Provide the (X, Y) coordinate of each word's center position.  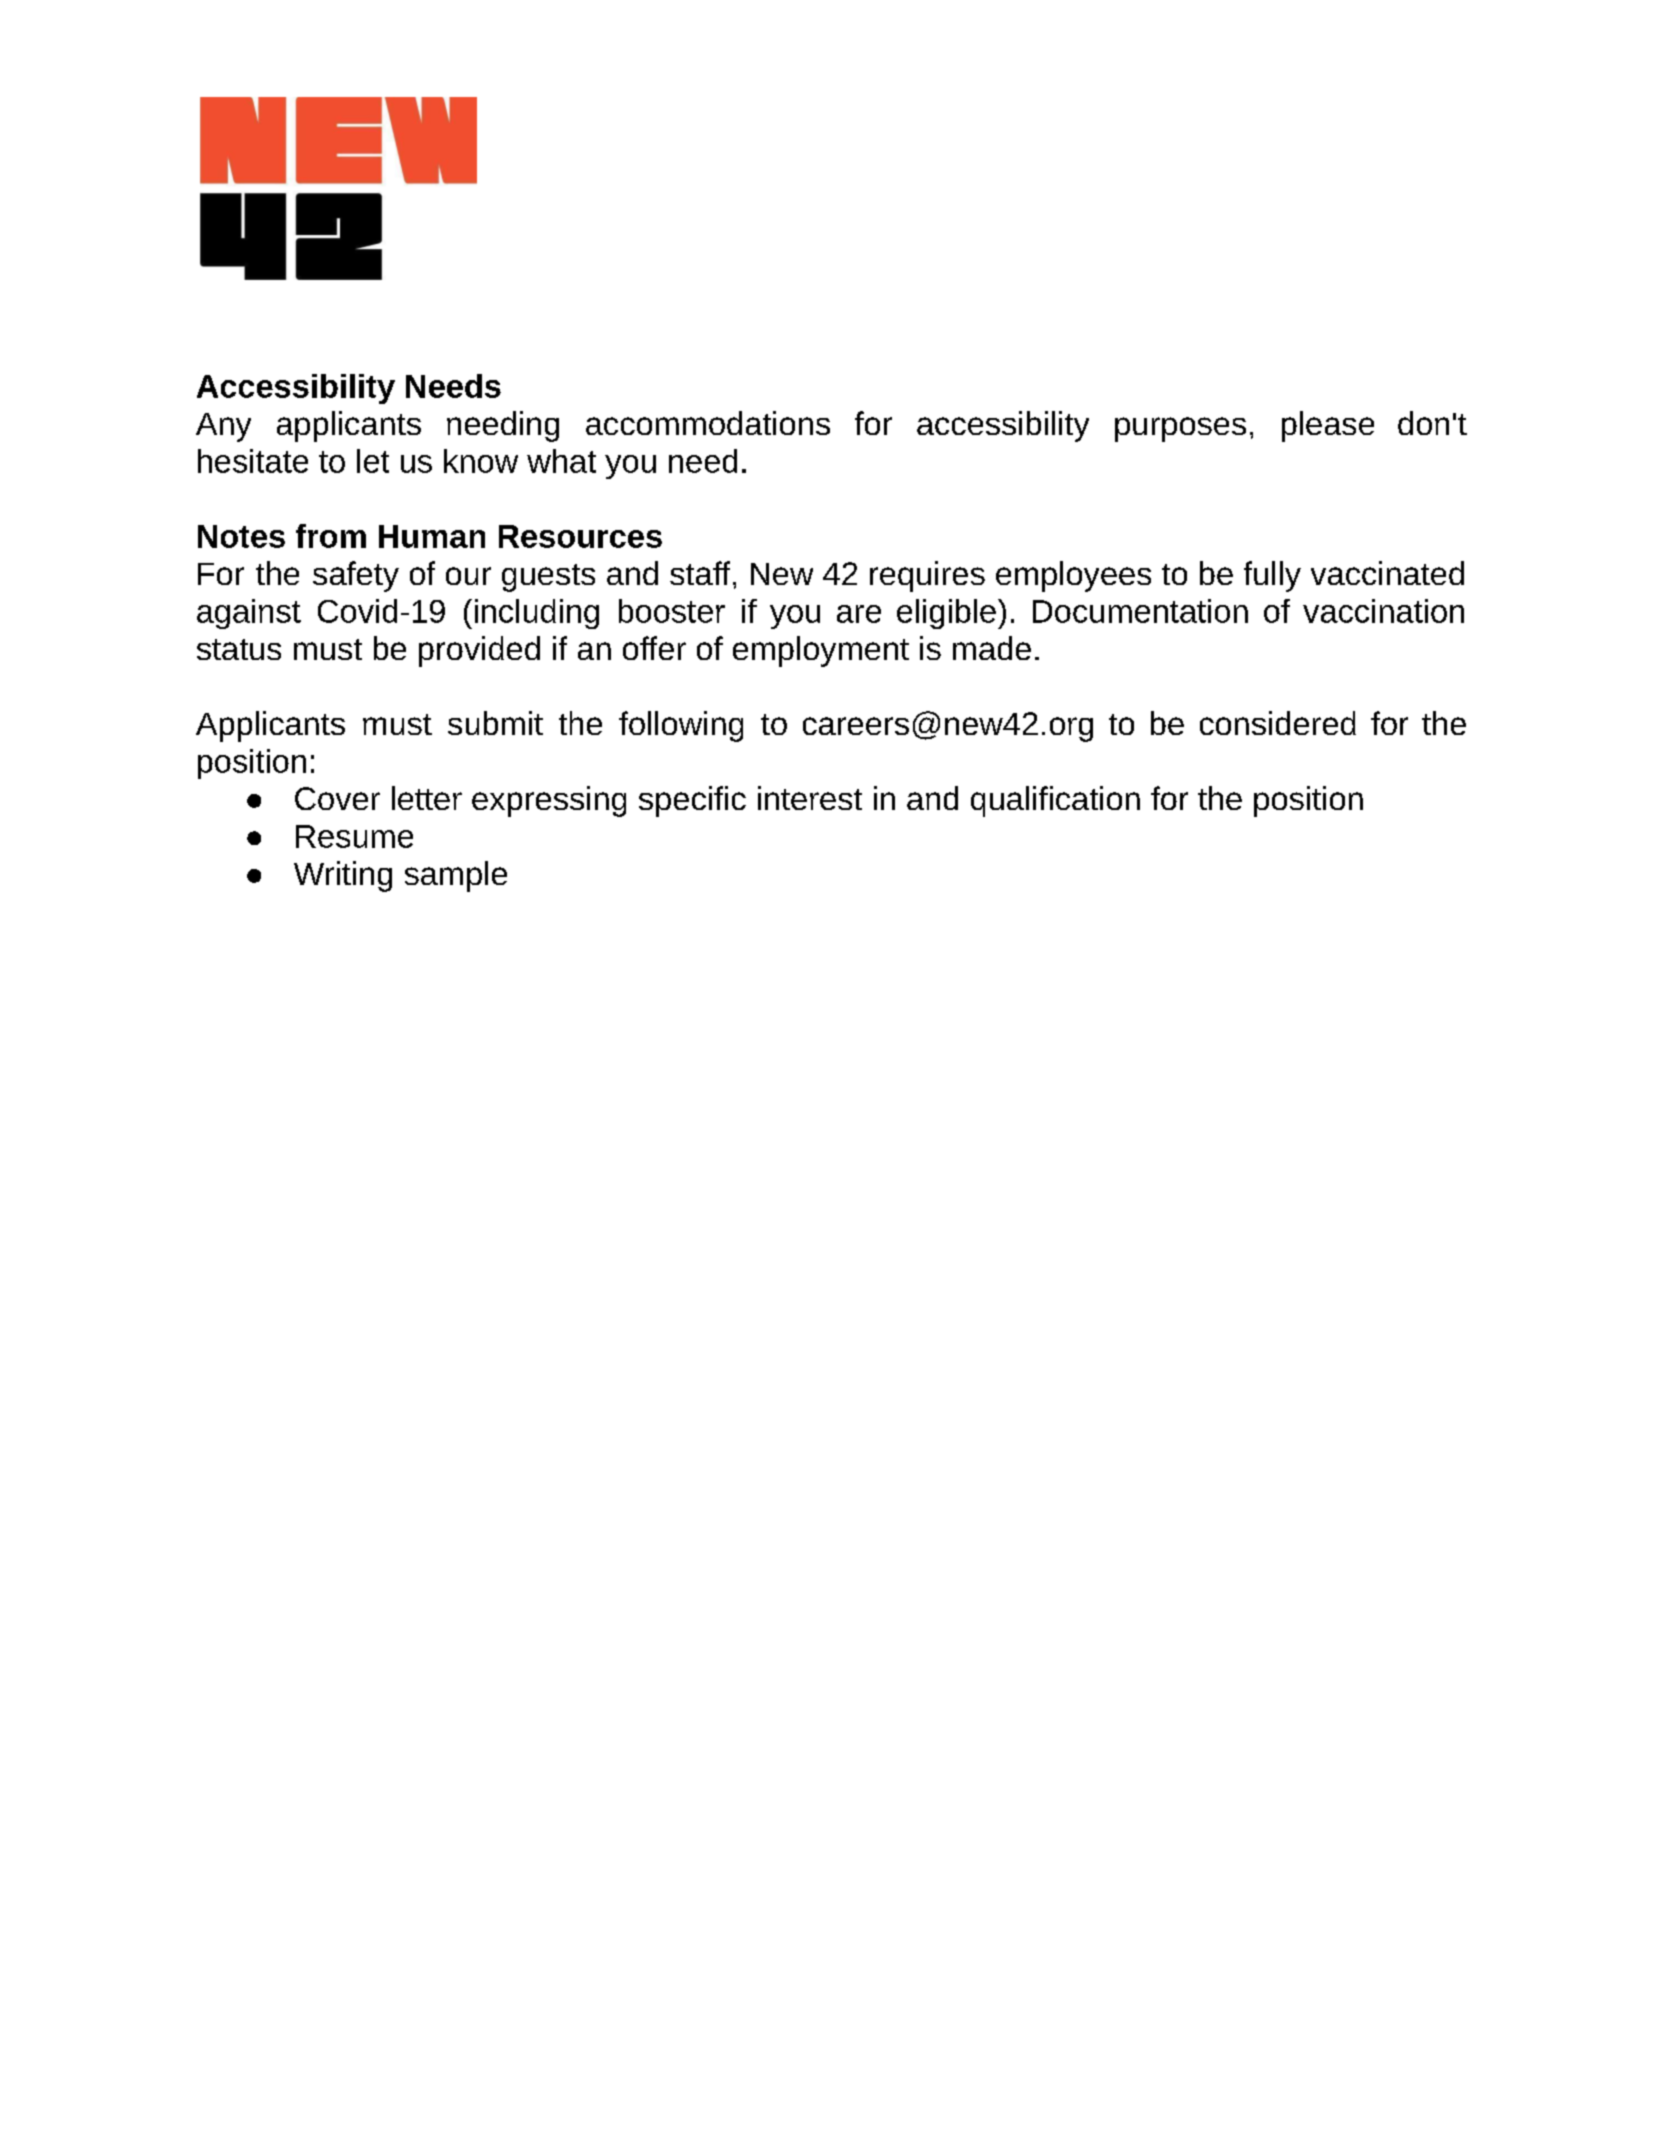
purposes (1180, 429)
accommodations (708, 423)
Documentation (1140, 611)
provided (479, 651)
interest (810, 798)
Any (223, 427)
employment (821, 651)
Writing (343, 876)
